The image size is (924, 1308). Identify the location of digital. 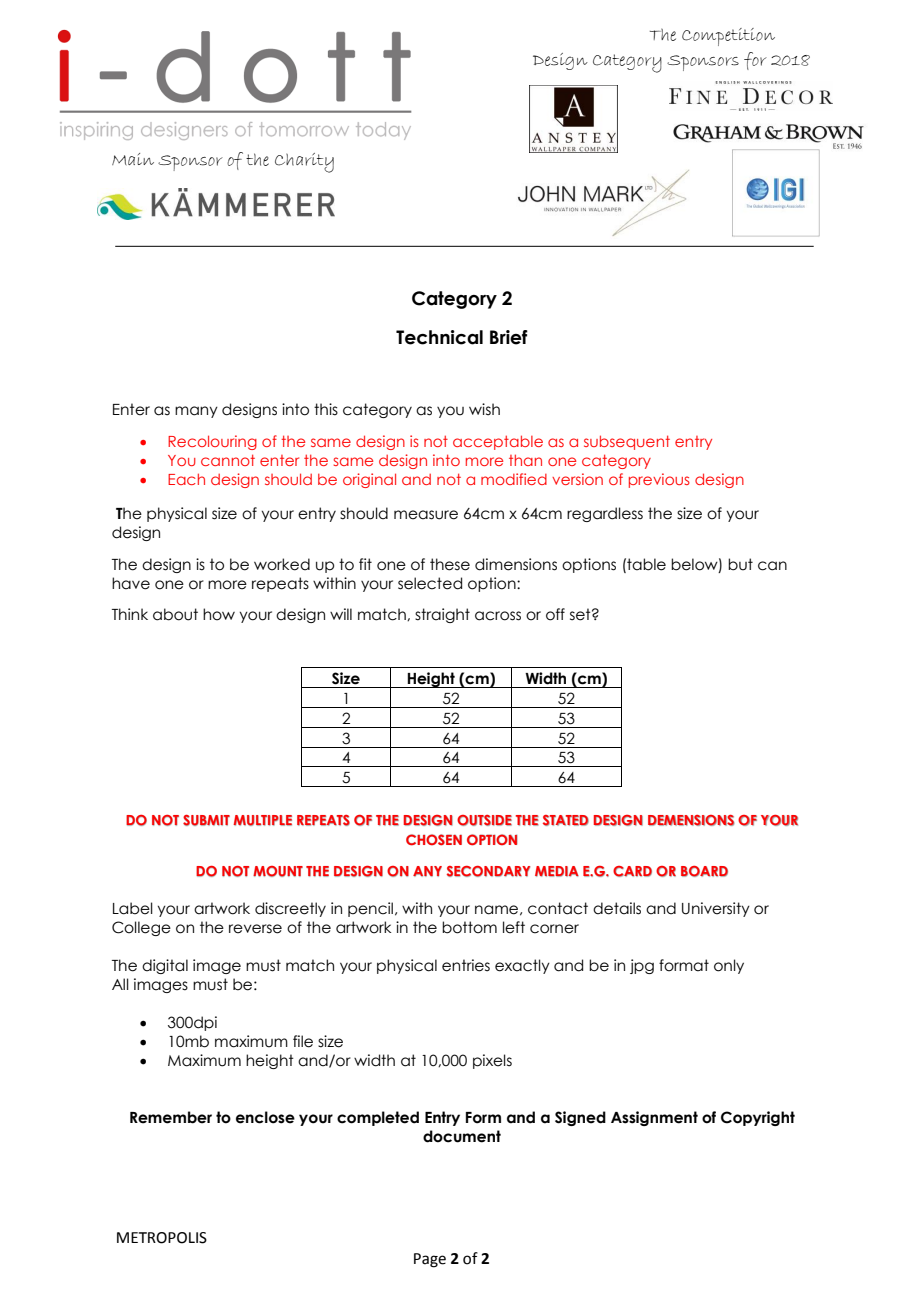
(165, 966).
